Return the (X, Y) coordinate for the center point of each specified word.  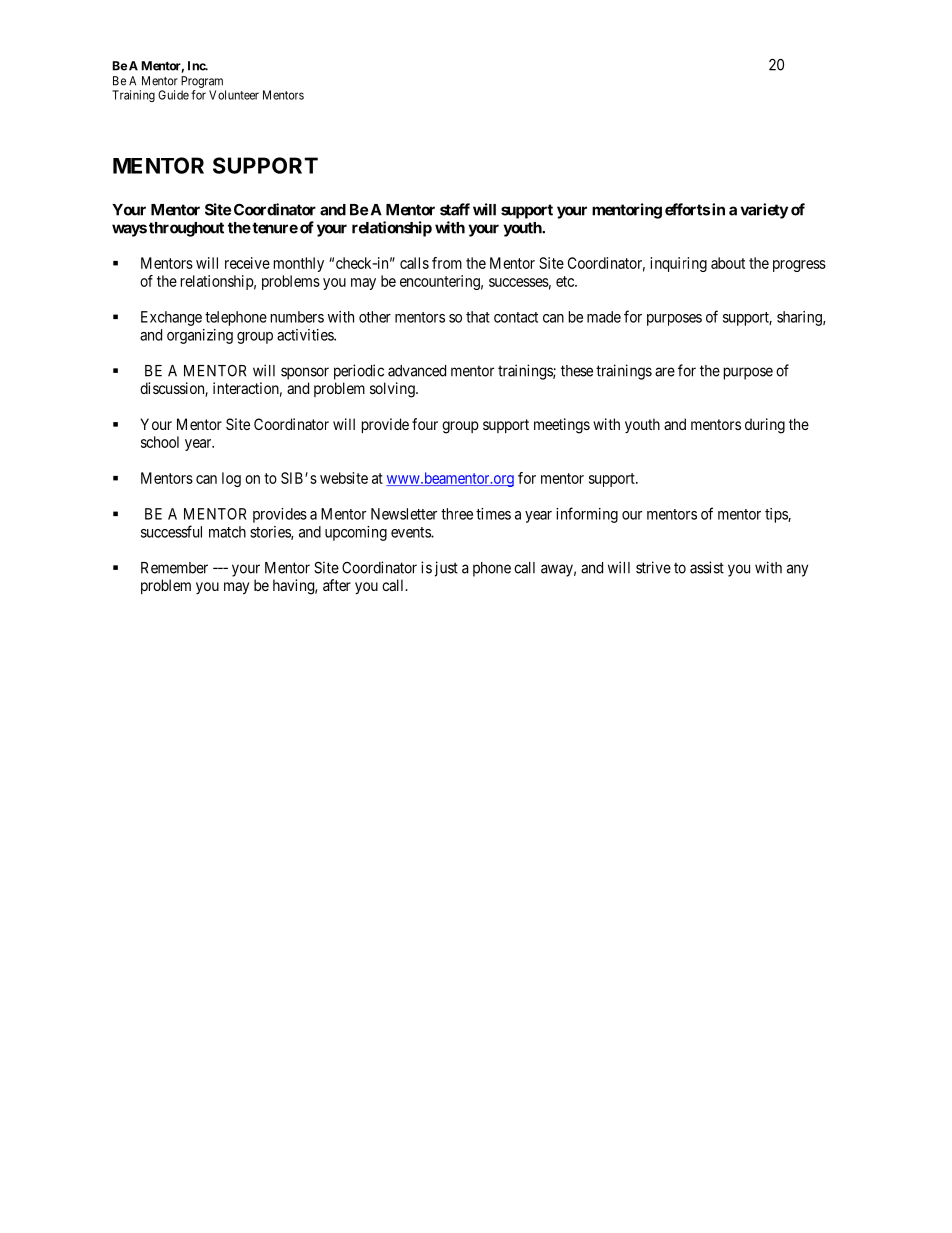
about (728, 263)
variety (764, 211)
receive (247, 263)
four (425, 424)
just (446, 569)
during (765, 426)
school (160, 442)
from (447, 263)
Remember (174, 568)
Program (202, 82)
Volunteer (234, 95)
